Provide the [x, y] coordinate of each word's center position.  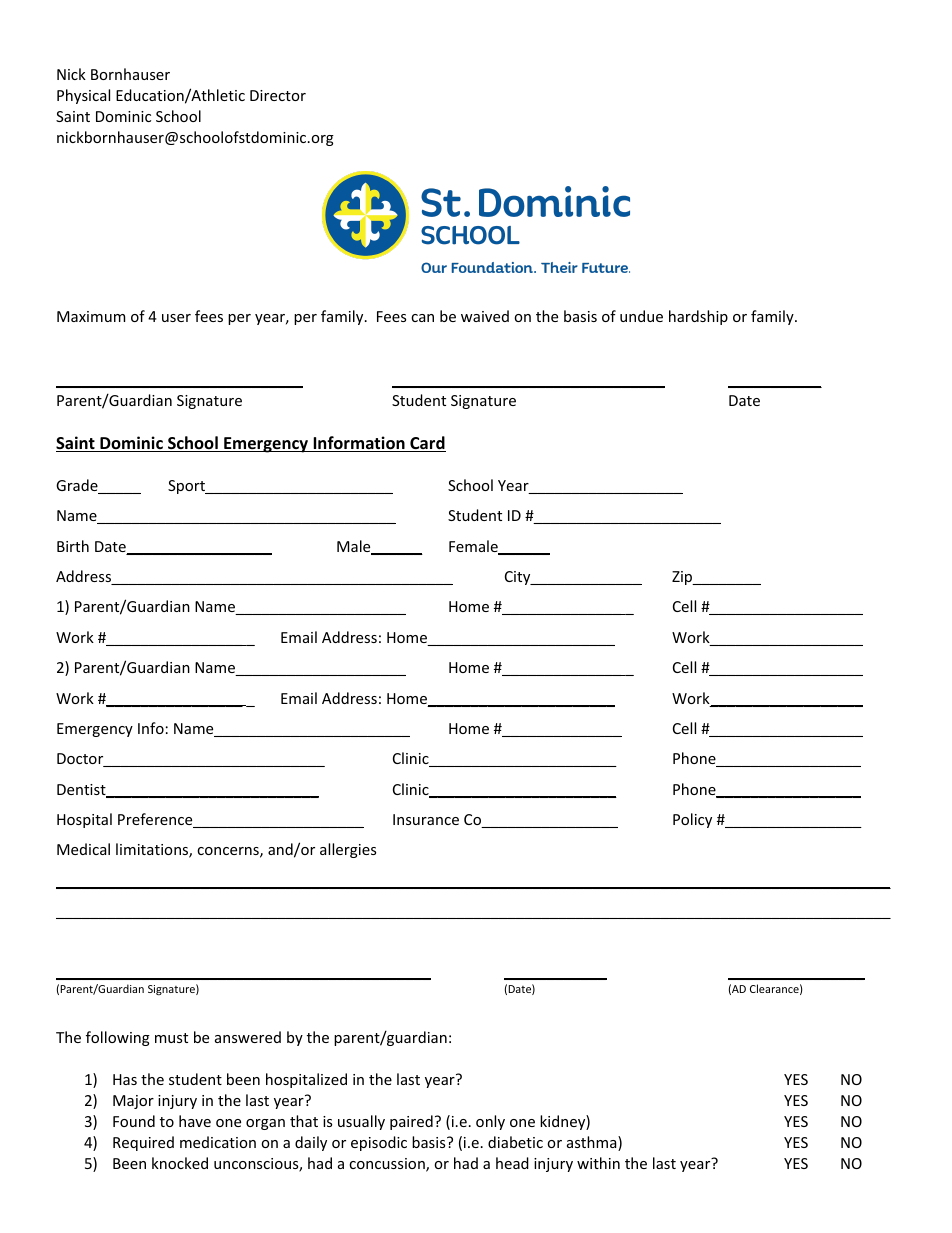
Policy [692, 820]
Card [427, 444]
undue [641, 316]
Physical [83, 96]
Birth [73, 546]
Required [143, 1143]
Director [278, 95]
